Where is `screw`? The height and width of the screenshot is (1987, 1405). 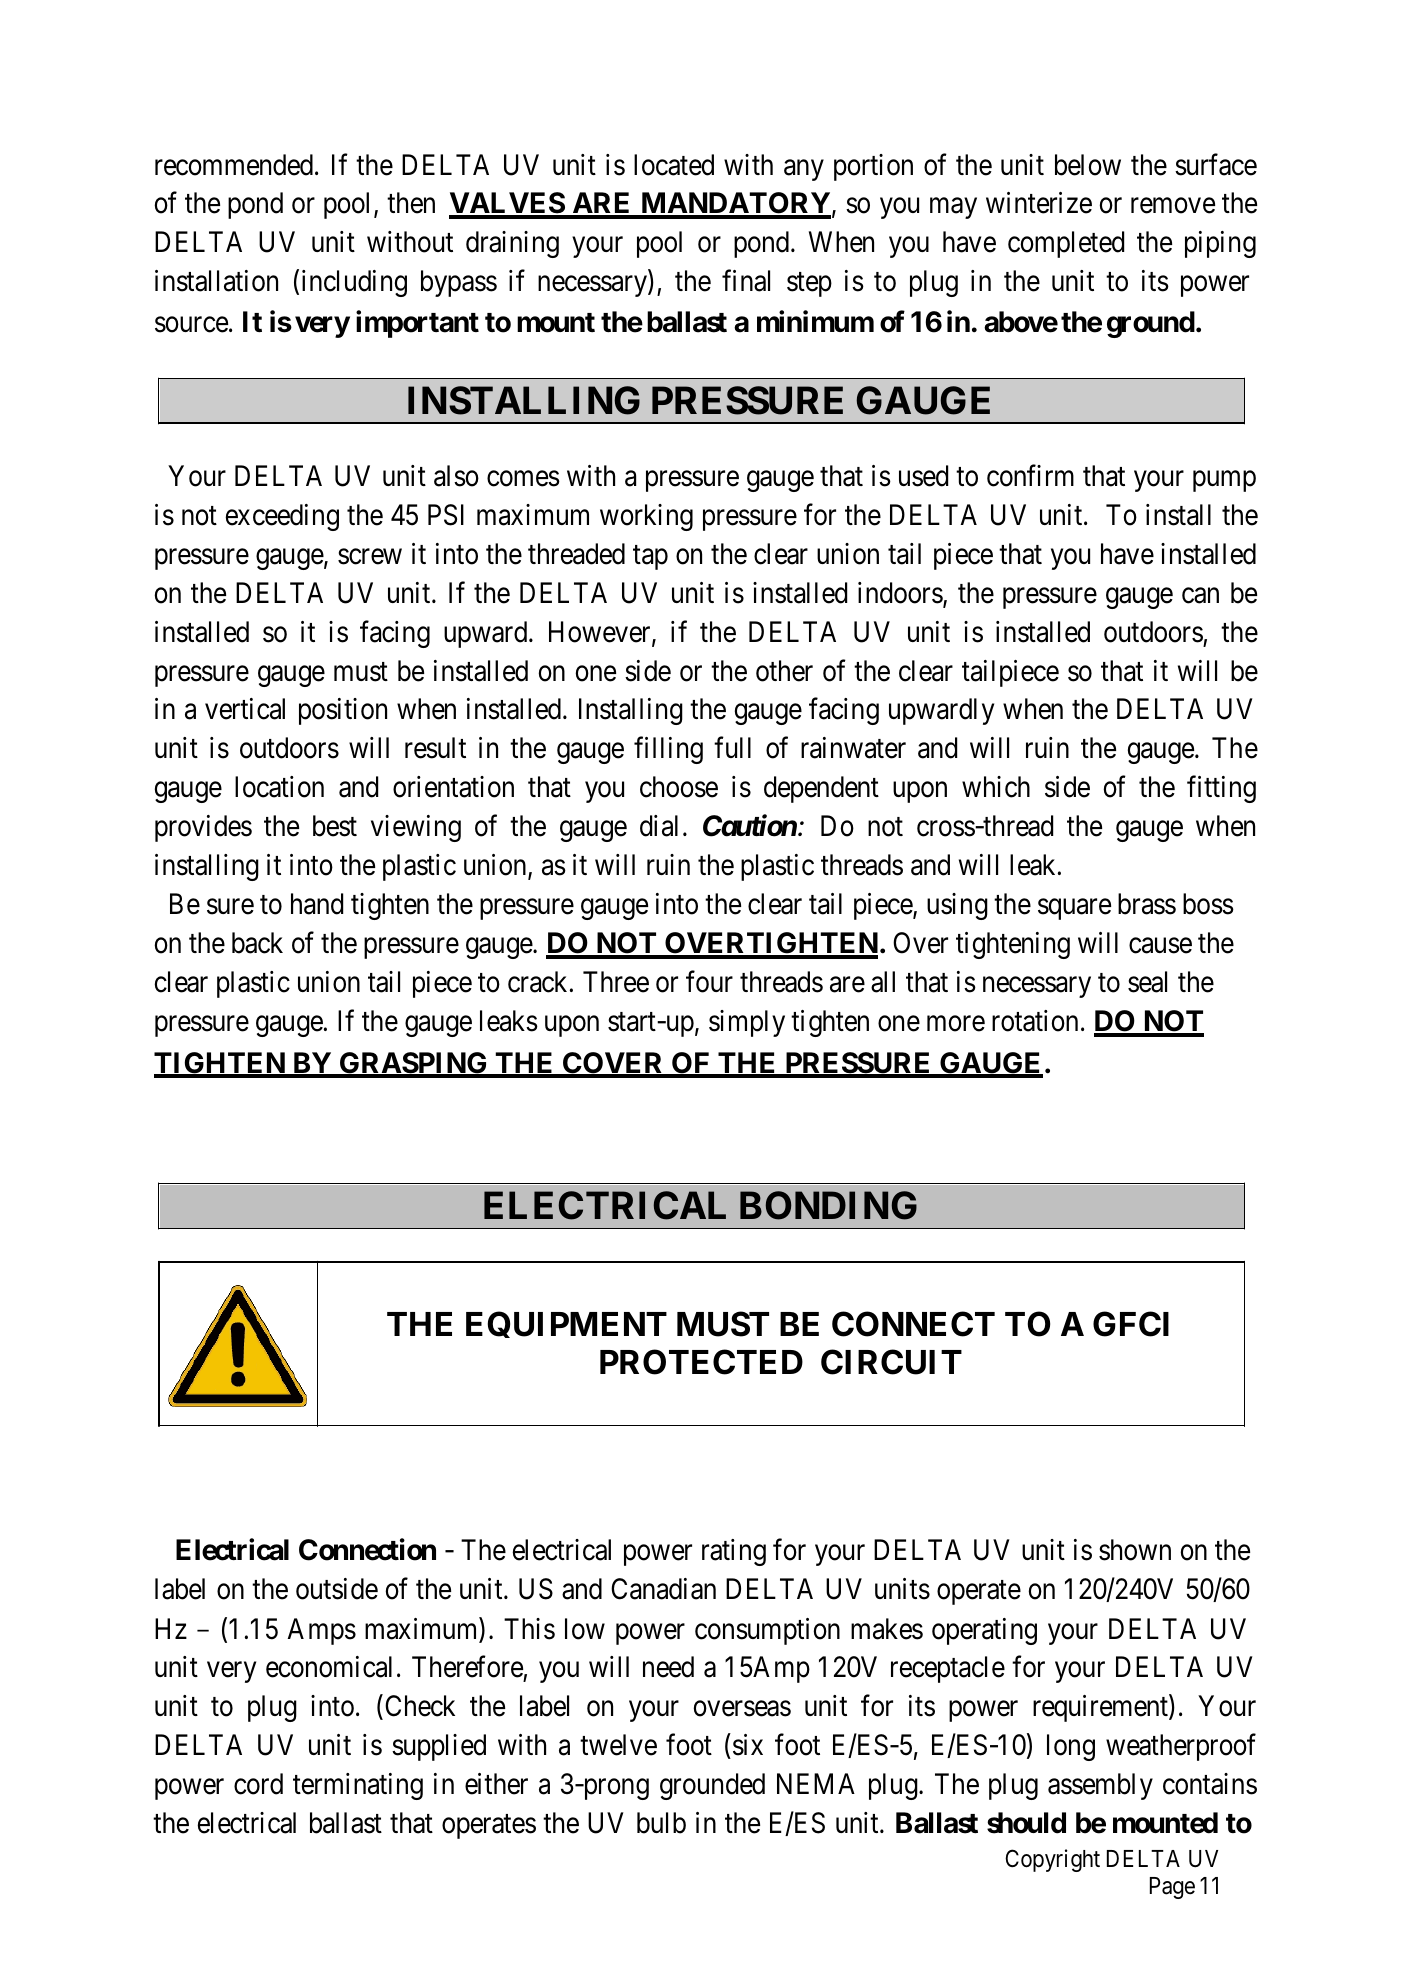 screw is located at coordinates (370, 557).
